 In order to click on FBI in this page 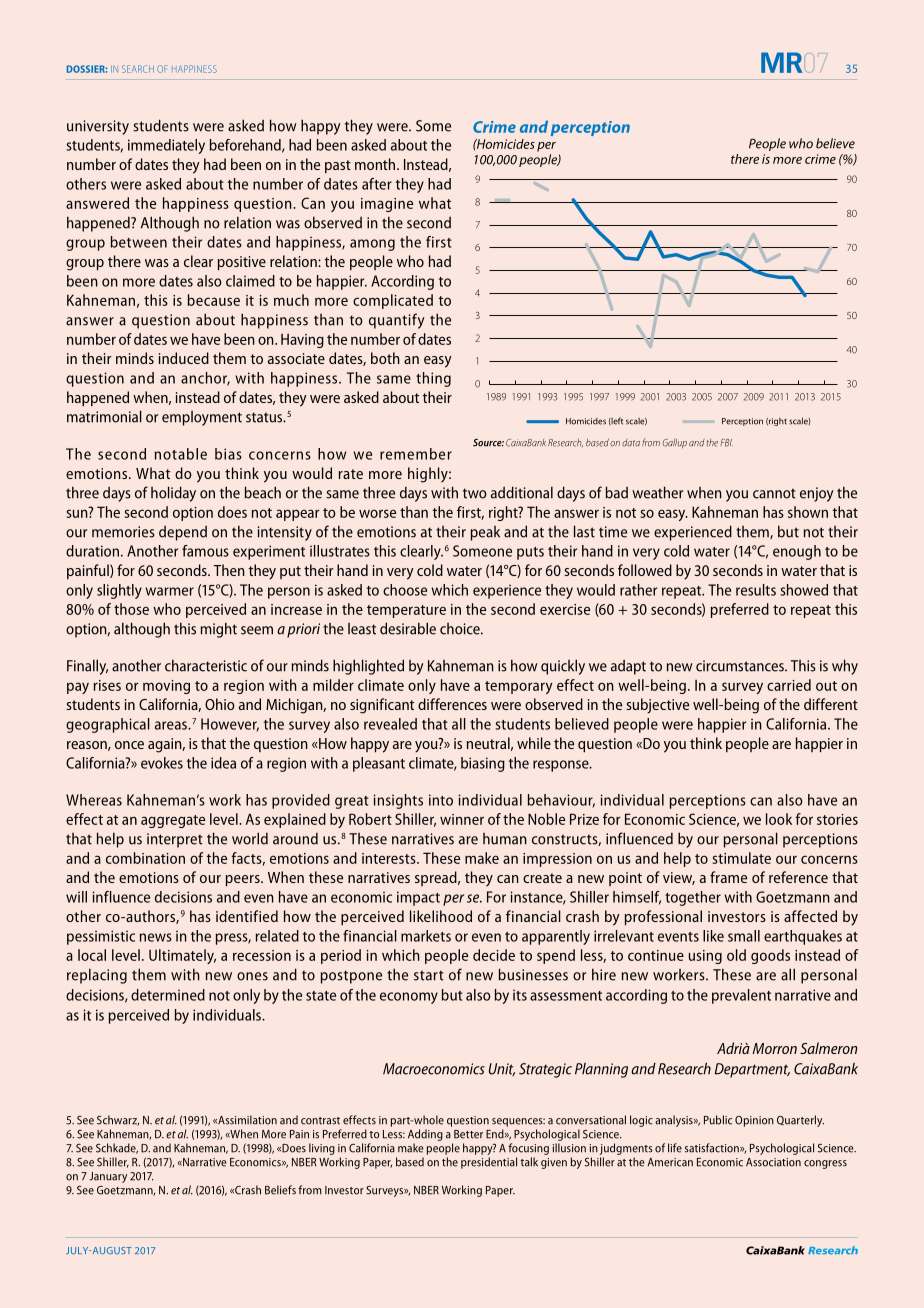, I will do `click(726, 443)`.
